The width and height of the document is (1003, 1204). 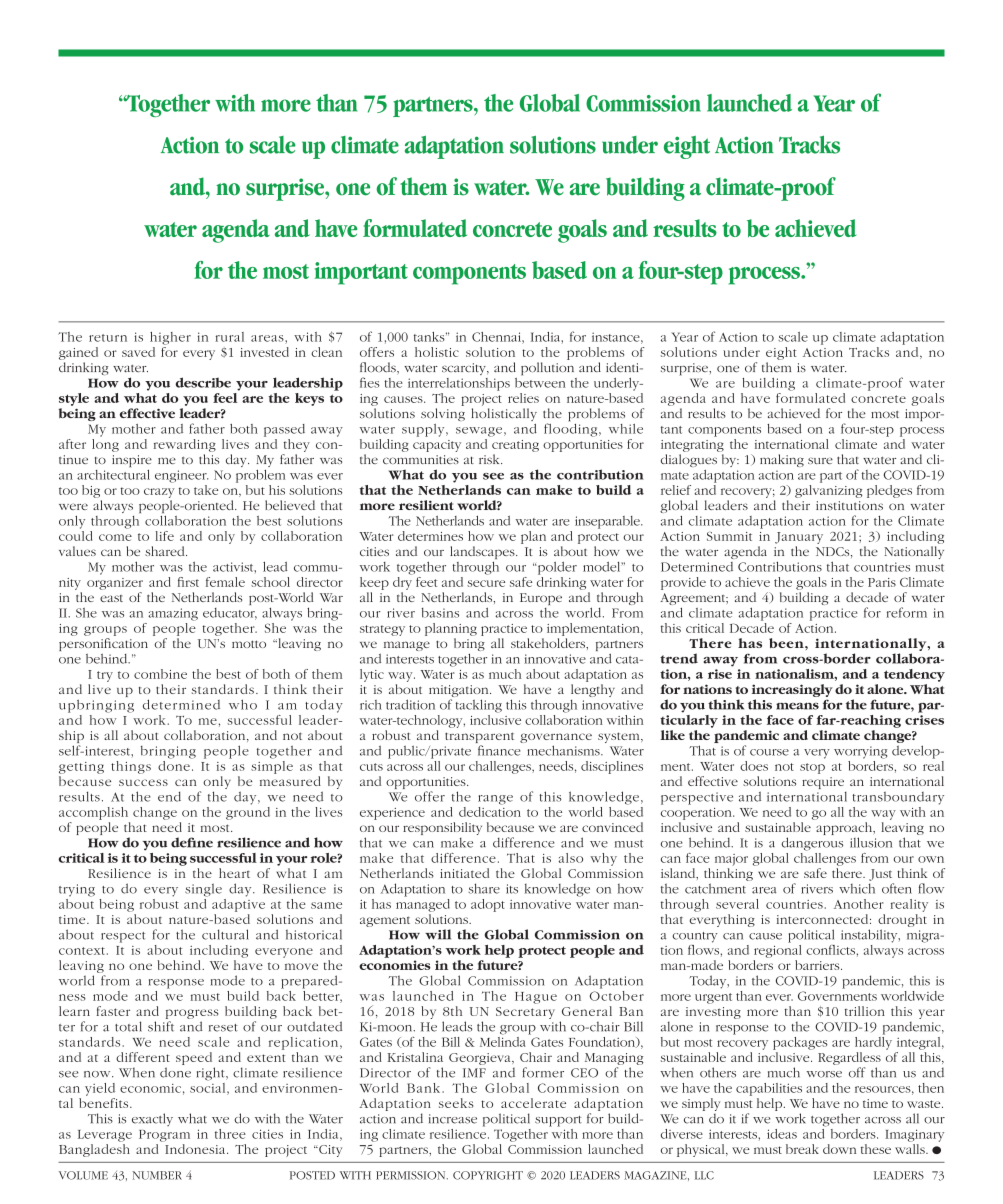 What do you see at coordinates (782, 460) in the document?
I see `making` at bounding box center [782, 460].
